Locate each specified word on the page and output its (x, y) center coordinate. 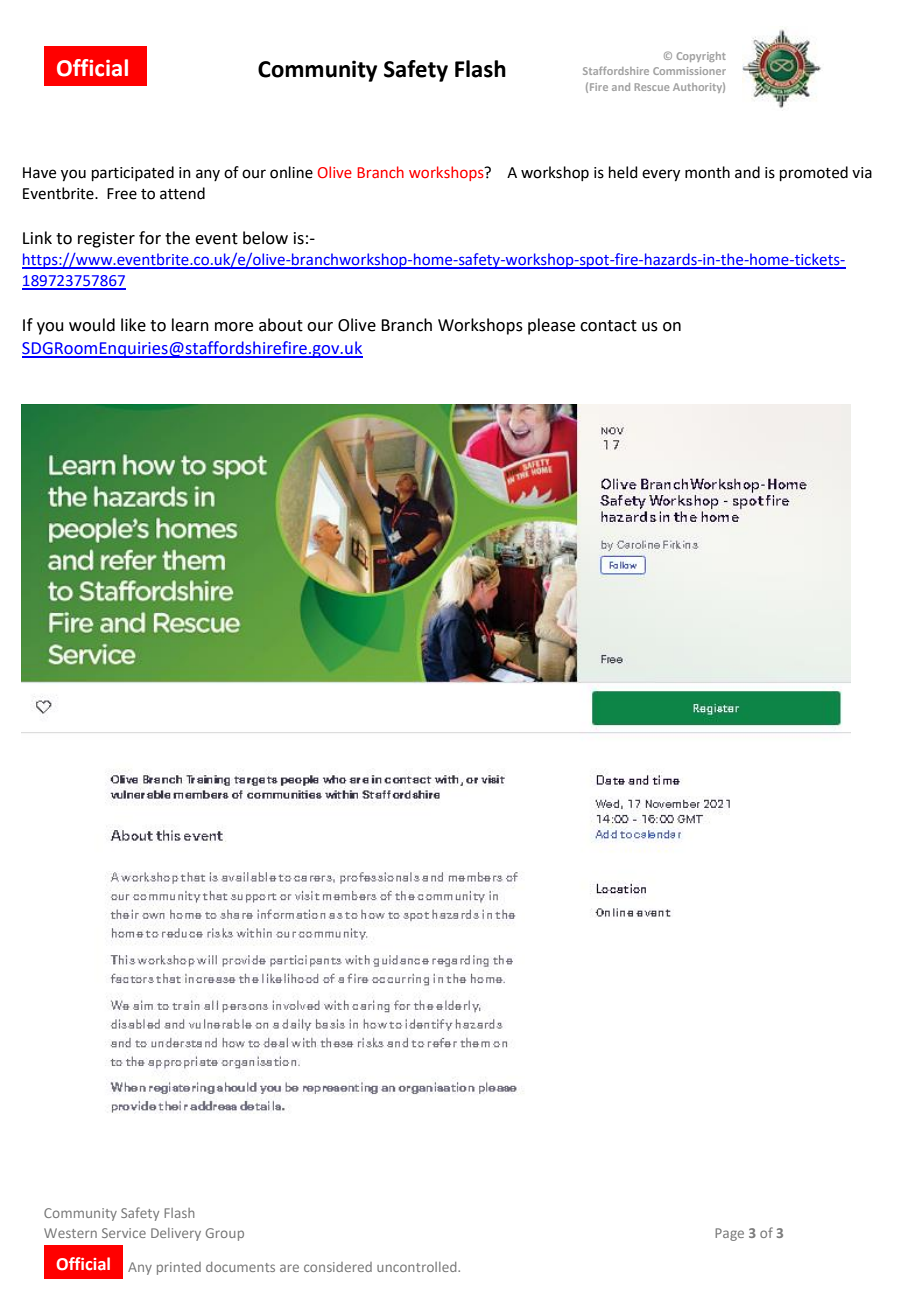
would (92, 325)
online (291, 172)
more (234, 327)
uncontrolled (418, 1267)
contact (608, 326)
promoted (814, 173)
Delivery (176, 1234)
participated (133, 173)
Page (729, 1234)
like (133, 325)
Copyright (701, 57)
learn (190, 325)
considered (338, 1267)
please (551, 326)
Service (124, 1233)
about (281, 325)
